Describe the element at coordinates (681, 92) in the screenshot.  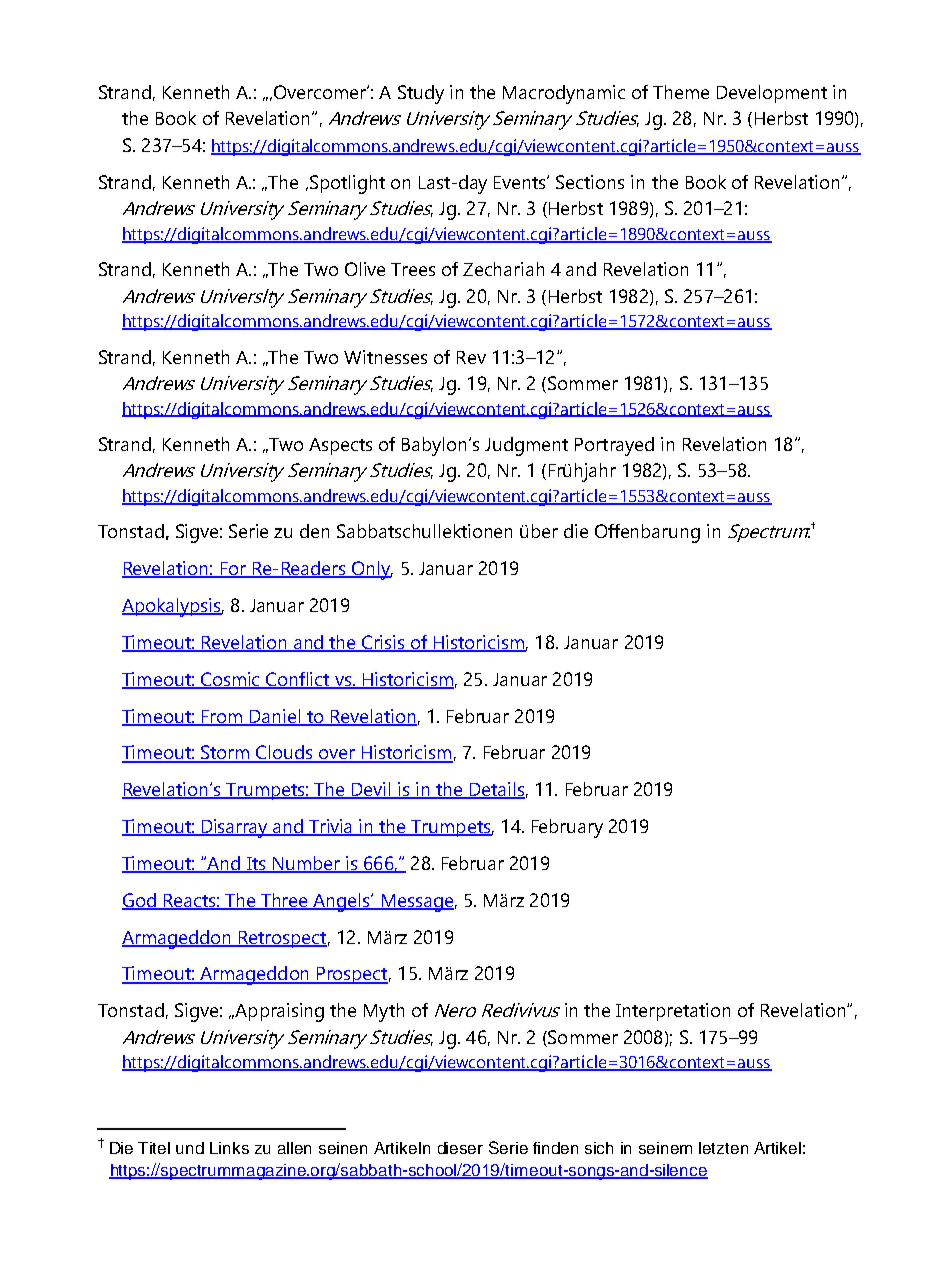
I see `Theme` at that location.
